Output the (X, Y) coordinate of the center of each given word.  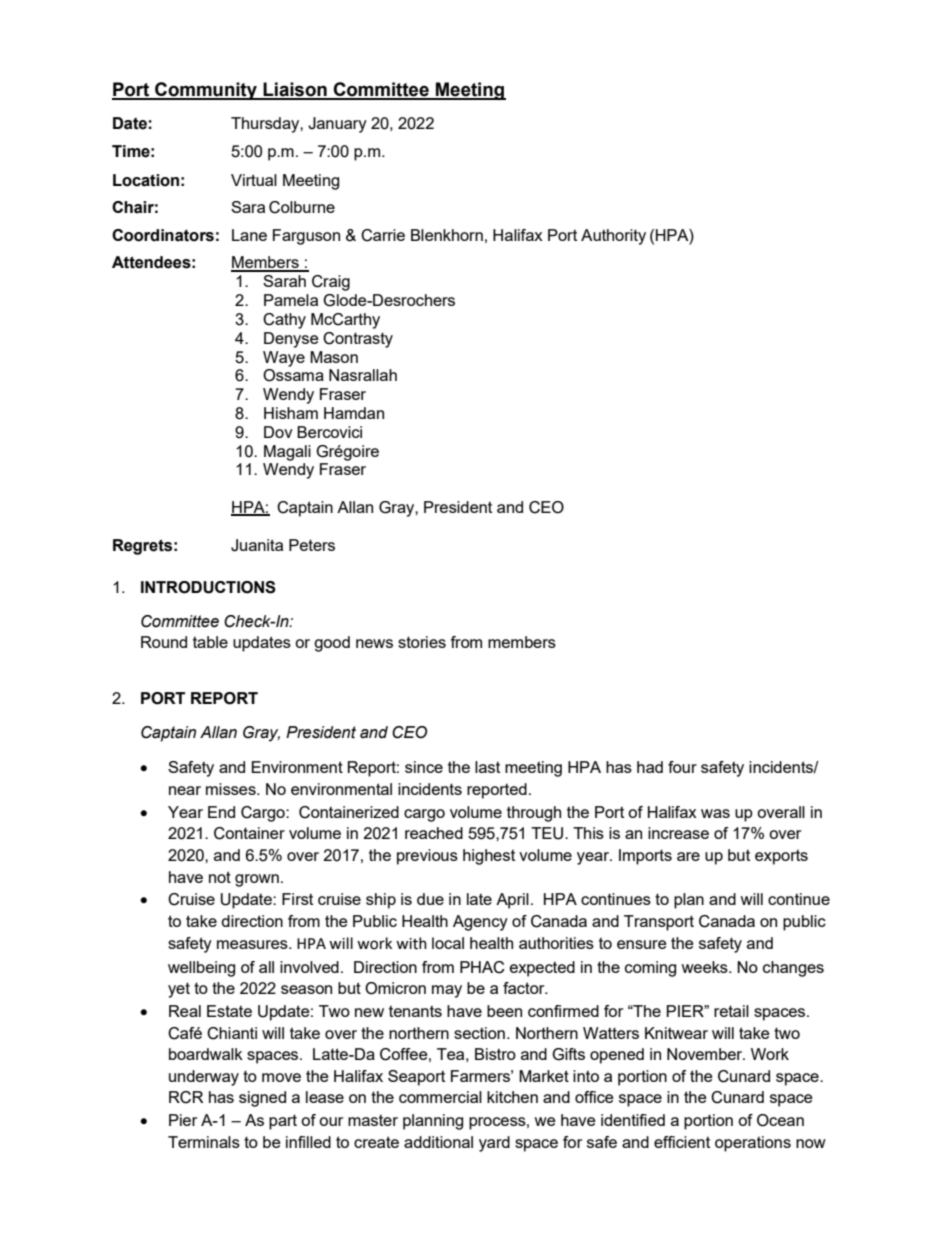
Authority (613, 237)
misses (232, 789)
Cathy (284, 321)
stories (422, 642)
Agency (480, 923)
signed (262, 1099)
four (682, 767)
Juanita (257, 545)
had (650, 767)
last (487, 767)
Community (206, 91)
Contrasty (358, 340)
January (337, 125)
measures (253, 944)
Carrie (383, 235)
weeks (705, 967)
